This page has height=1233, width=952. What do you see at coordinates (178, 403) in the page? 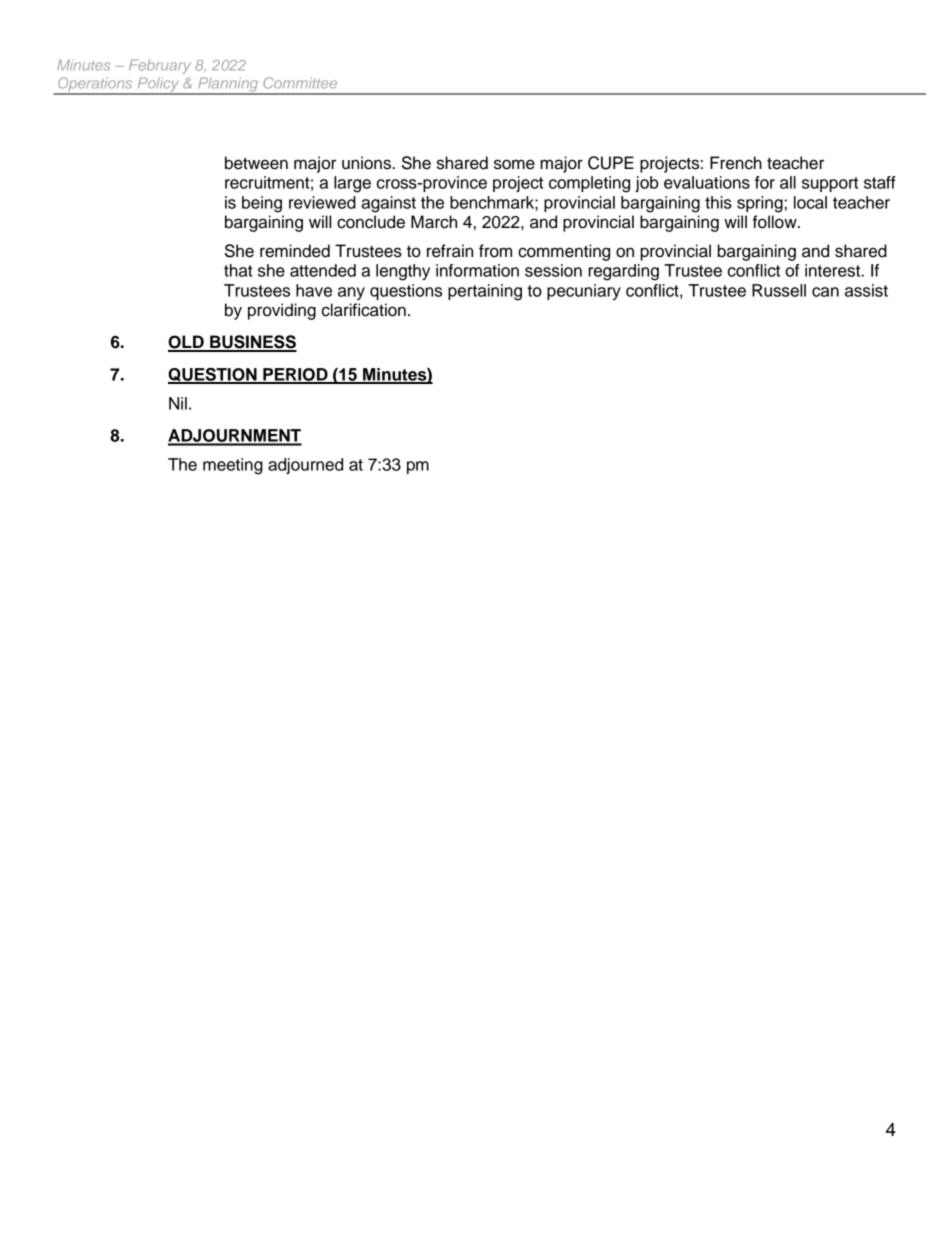
I see `Nil` at bounding box center [178, 403].
